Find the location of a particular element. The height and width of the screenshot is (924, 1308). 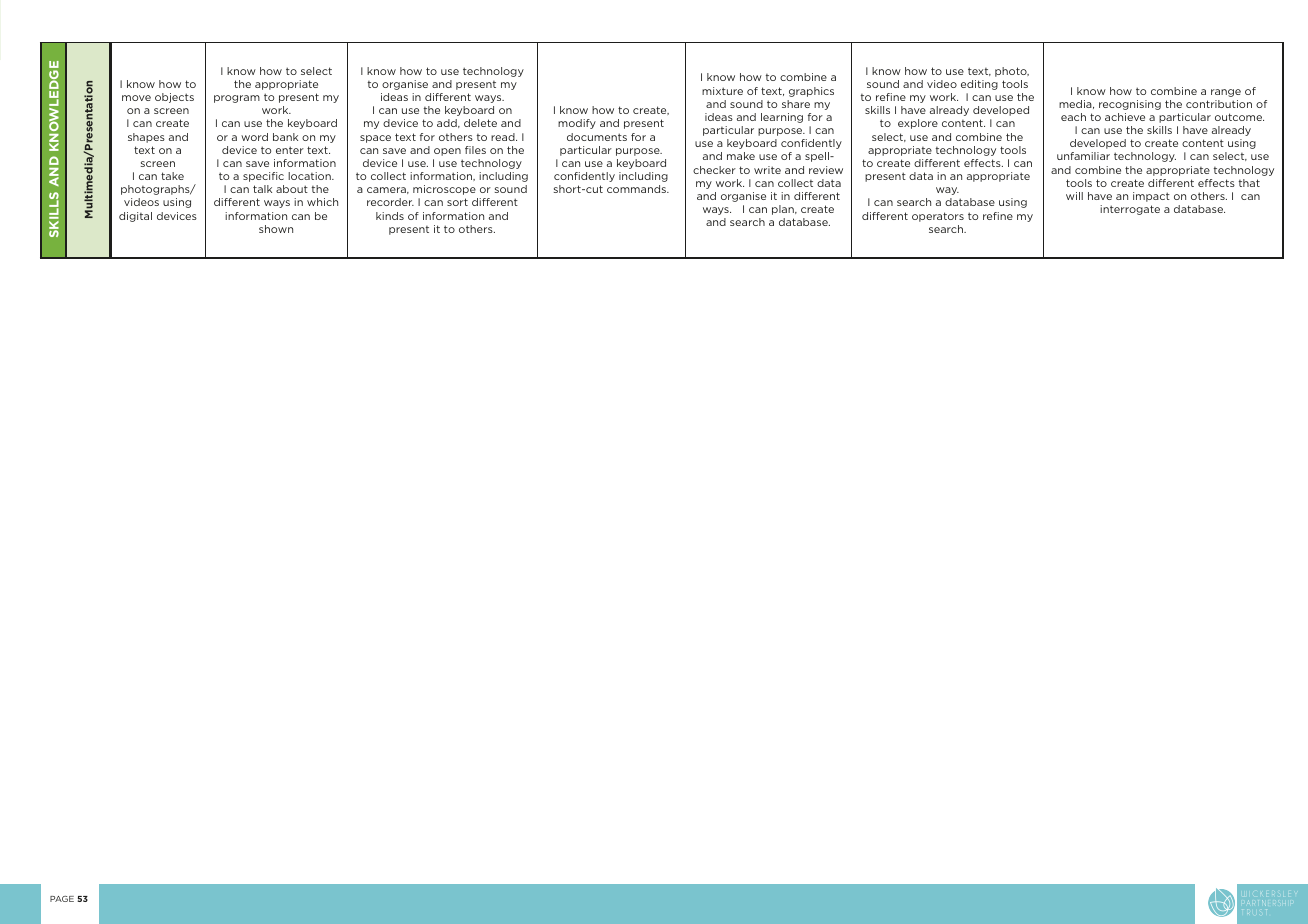

plan is located at coordinates (784, 210).
